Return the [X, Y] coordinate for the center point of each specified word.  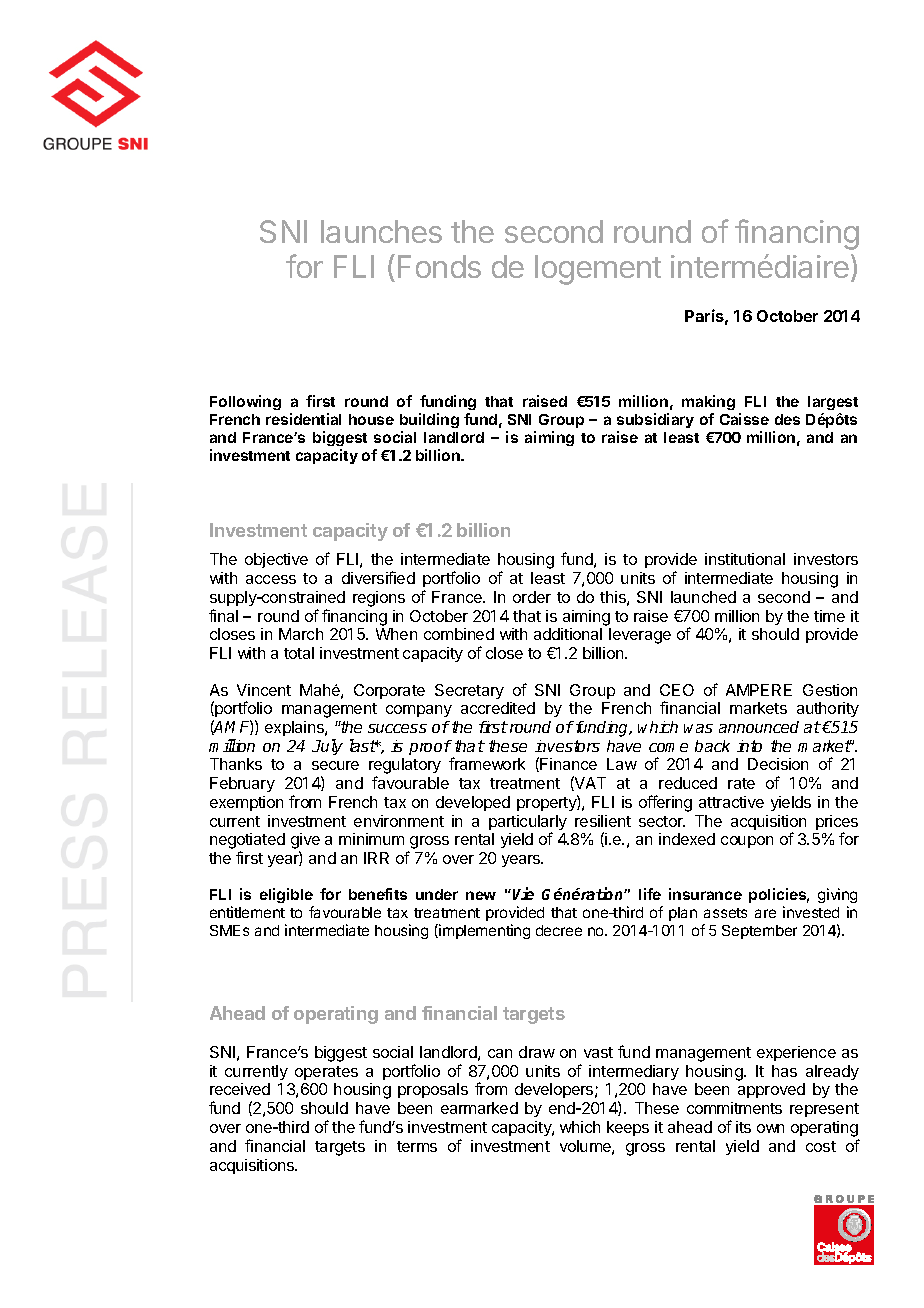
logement [598, 270]
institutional [745, 559]
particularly [528, 824]
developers [555, 1090]
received [240, 1089]
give [305, 842]
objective [276, 560]
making [708, 402]
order [532, 597]
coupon [747, 842]
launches [381, 231]
